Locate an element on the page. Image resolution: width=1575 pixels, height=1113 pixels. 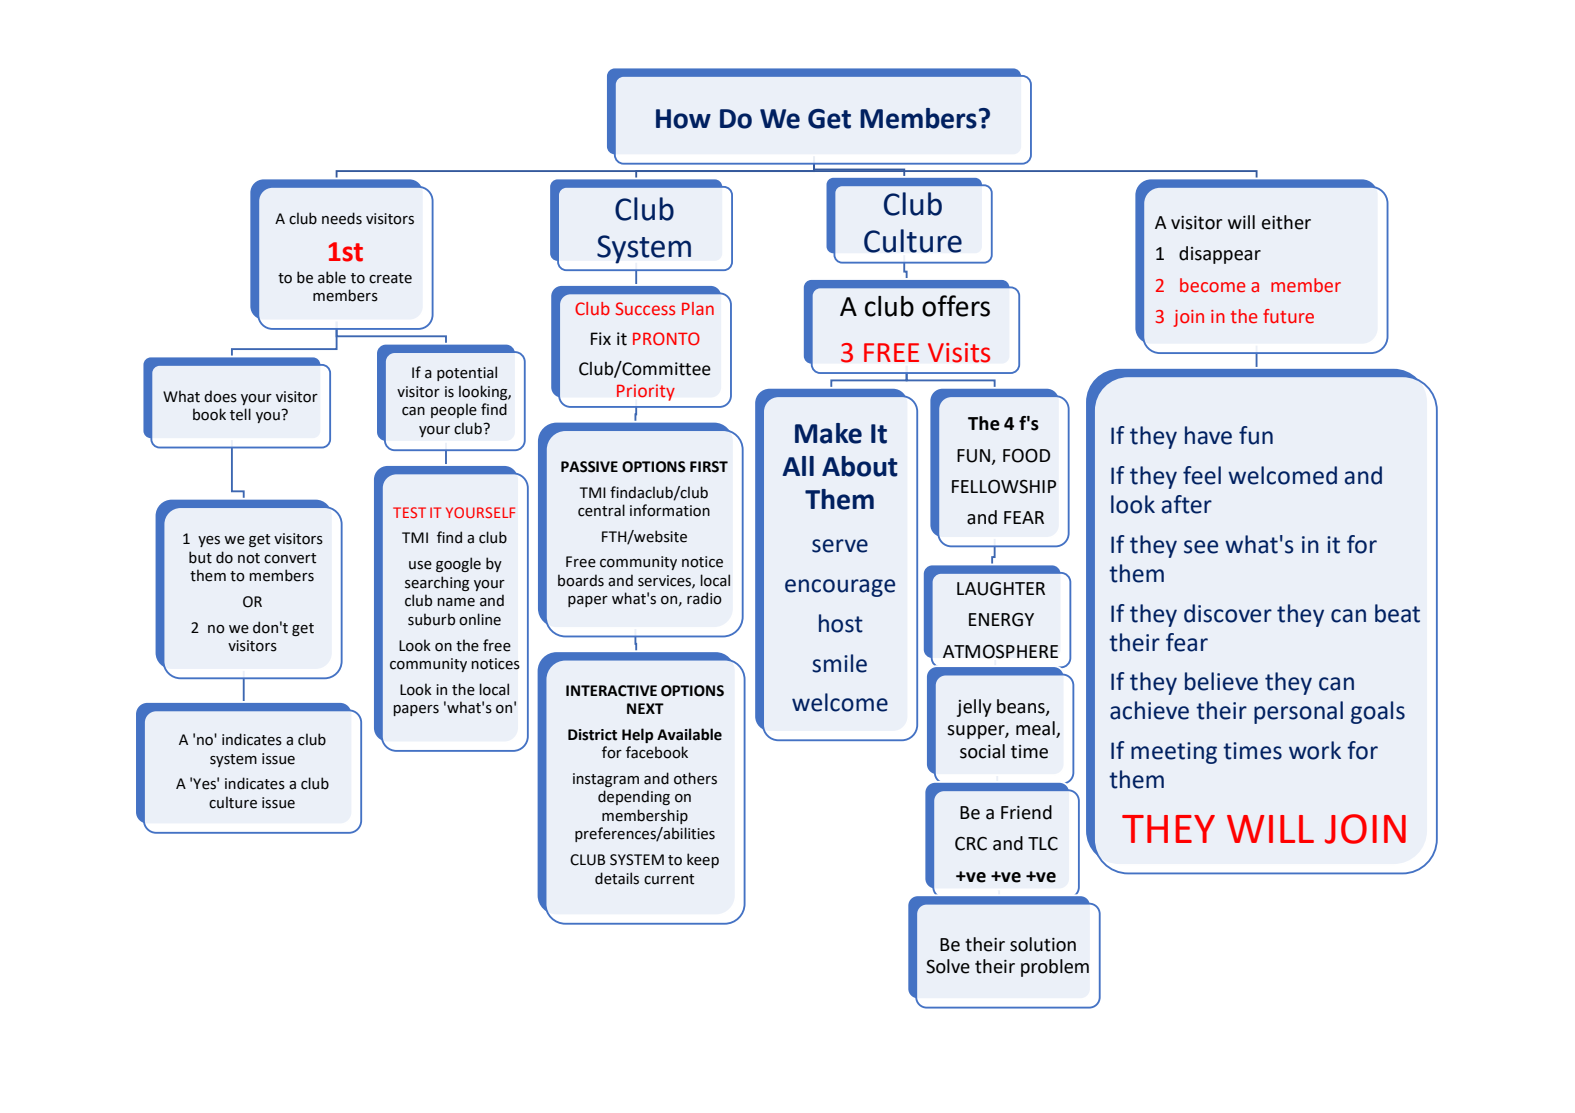
see is located at coordinates (1201, 547).
